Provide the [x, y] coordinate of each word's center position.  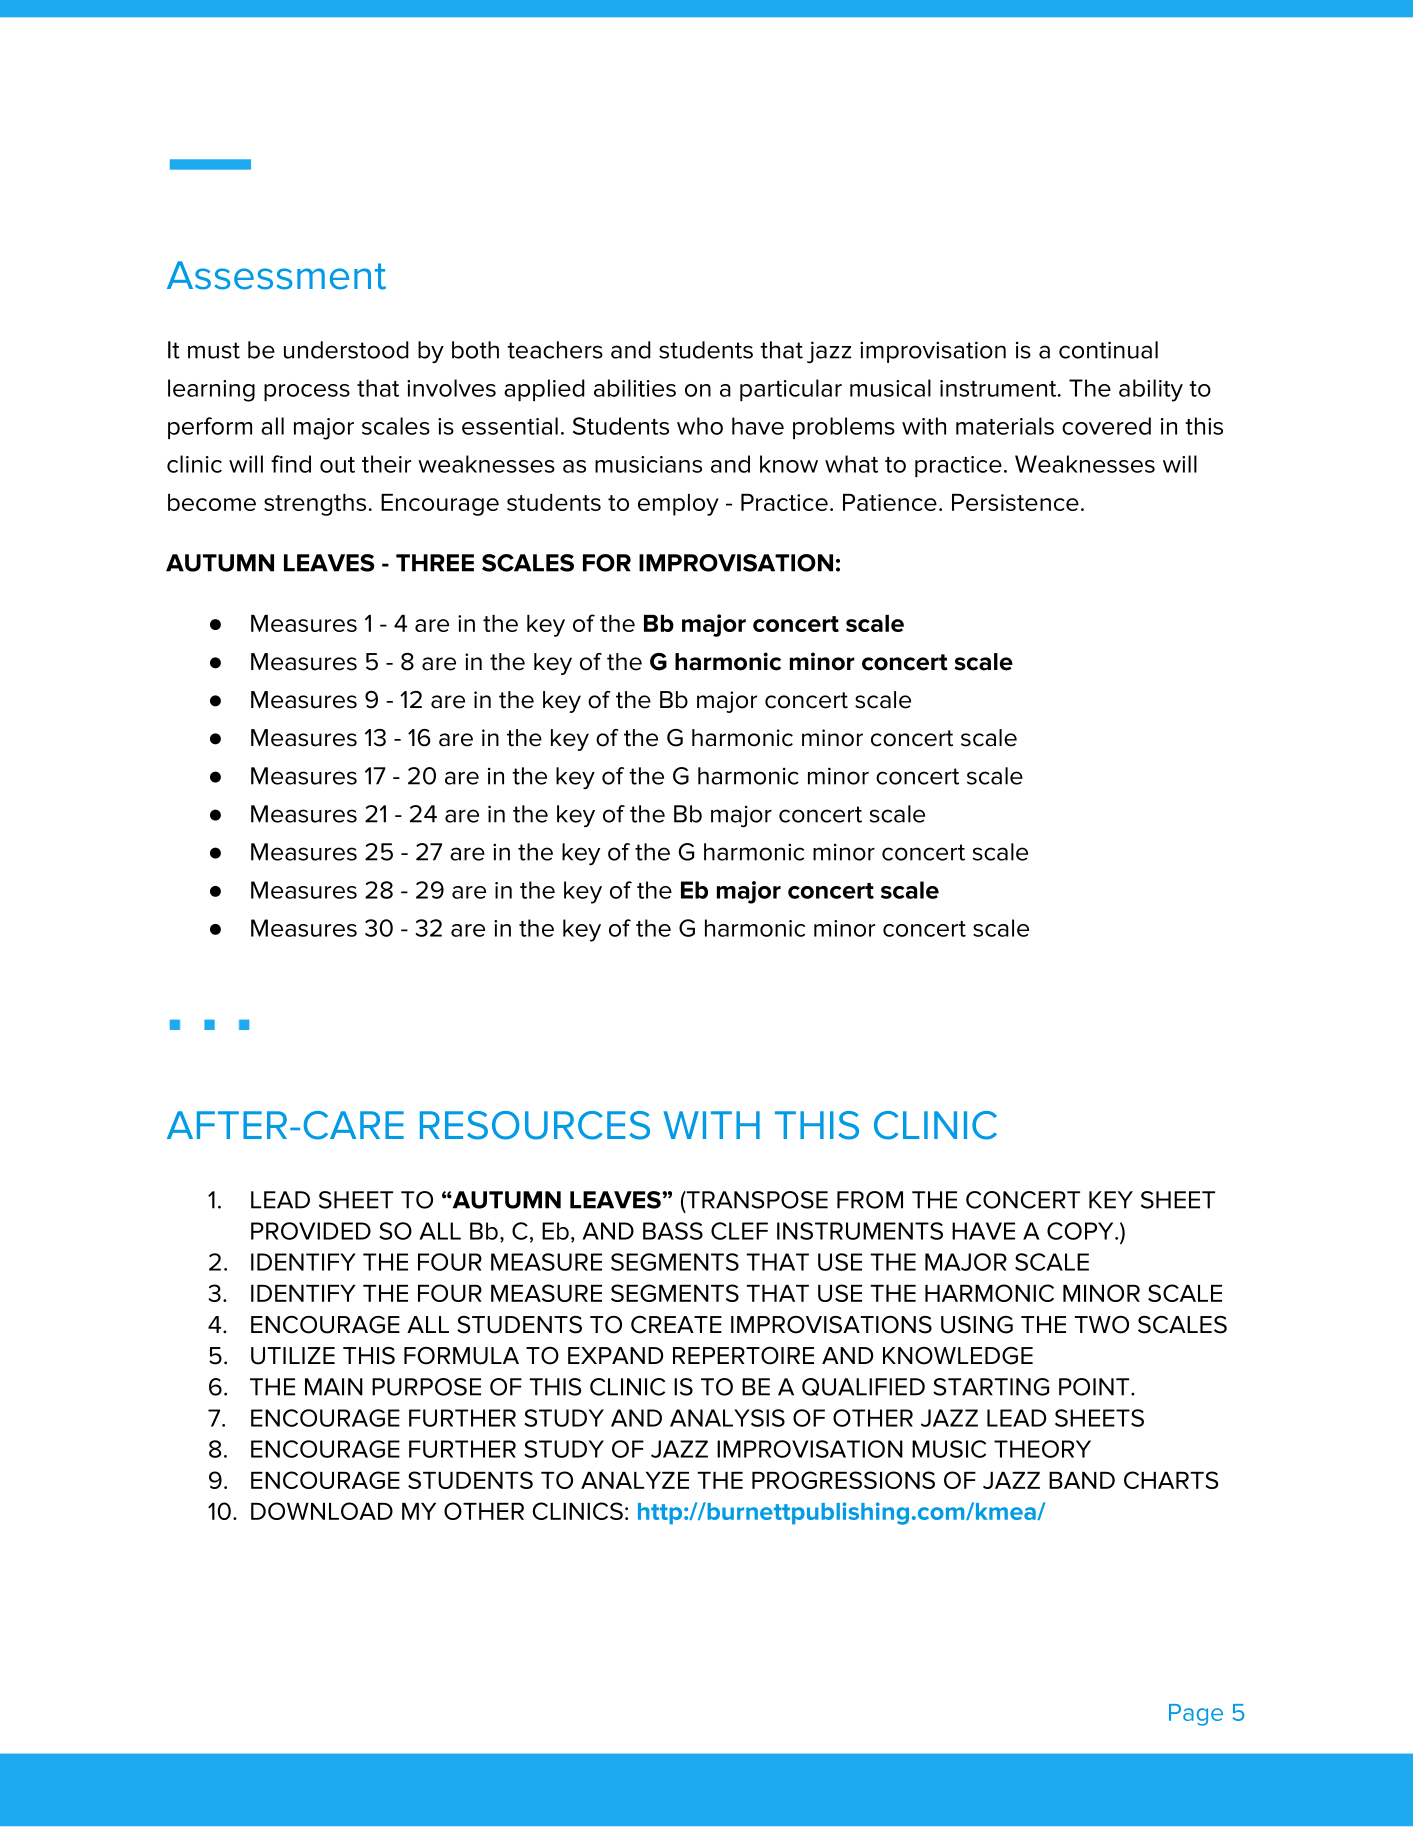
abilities [635, 388]
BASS [673, 1231]
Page [1196, 1715]
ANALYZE [635, 1480]
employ [678, 505]
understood [346, 350]
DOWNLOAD [322, 1511]
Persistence [1015, 502]
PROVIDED [311, 1231]
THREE [435, 563]
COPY [1081, 1231]
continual [1108, 350]
